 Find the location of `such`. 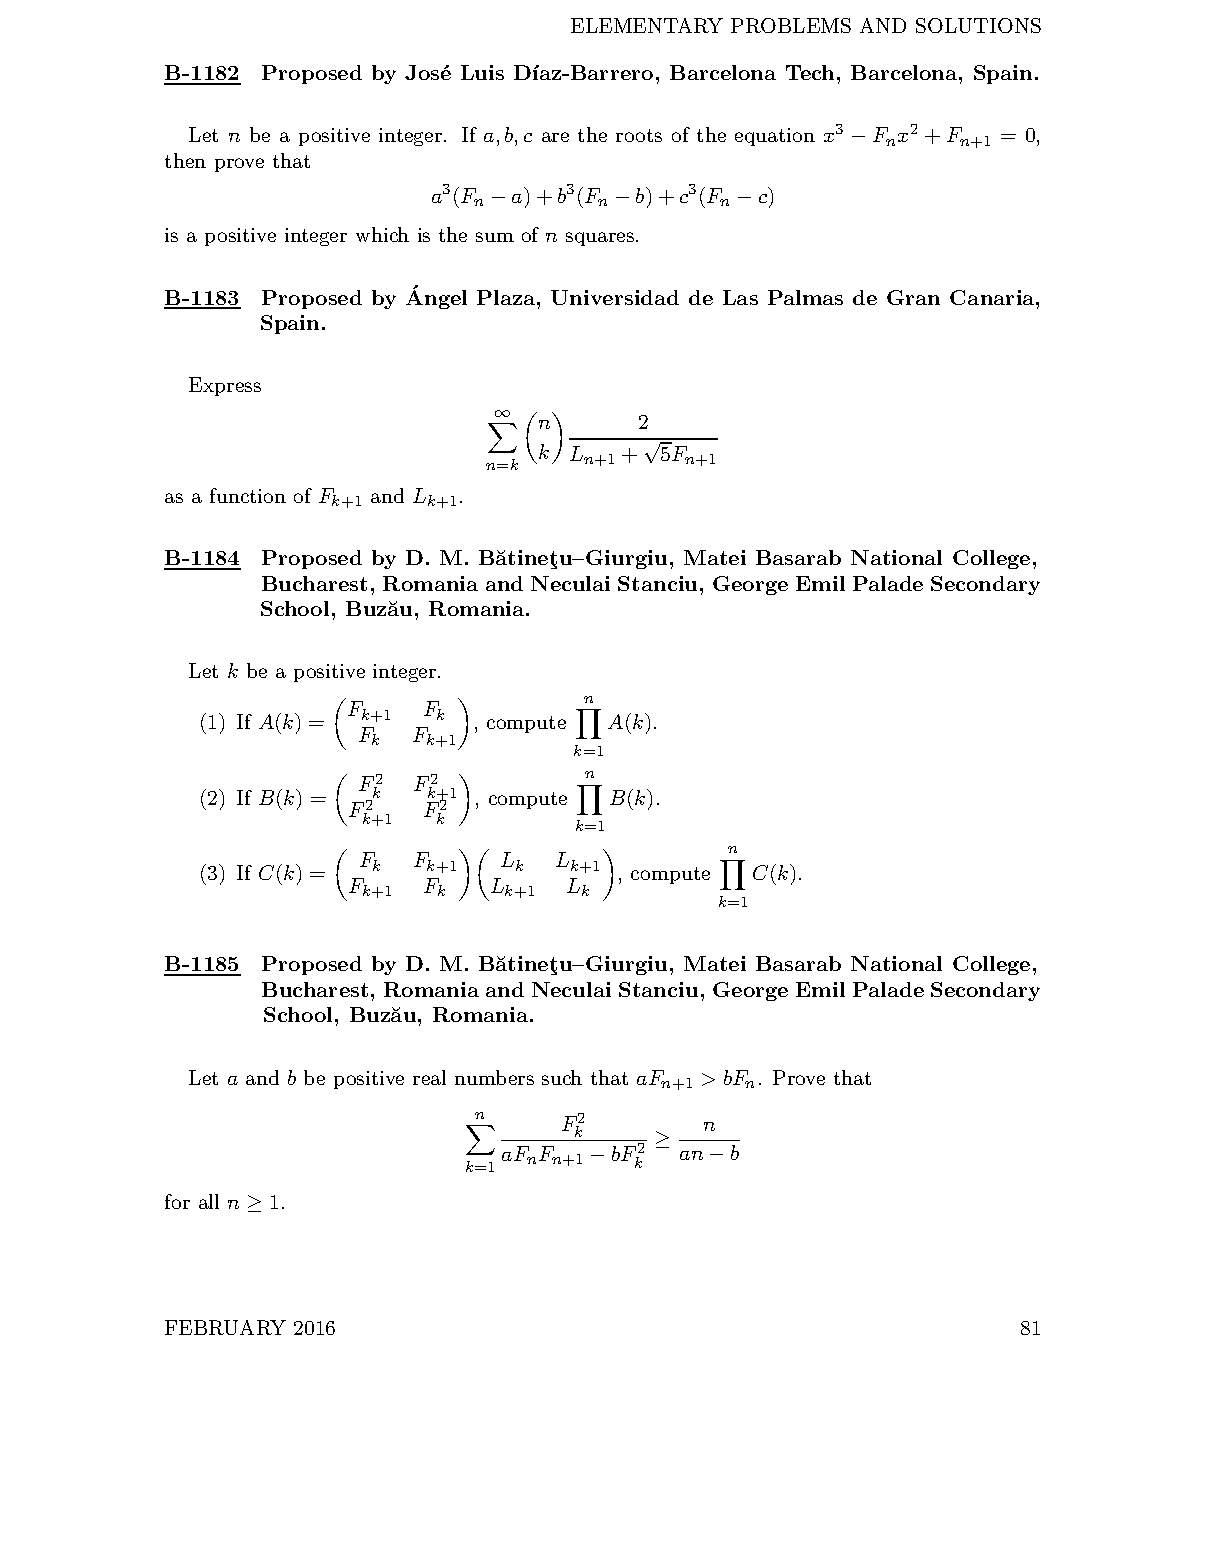

such is located at coordinates (562, 1077).
